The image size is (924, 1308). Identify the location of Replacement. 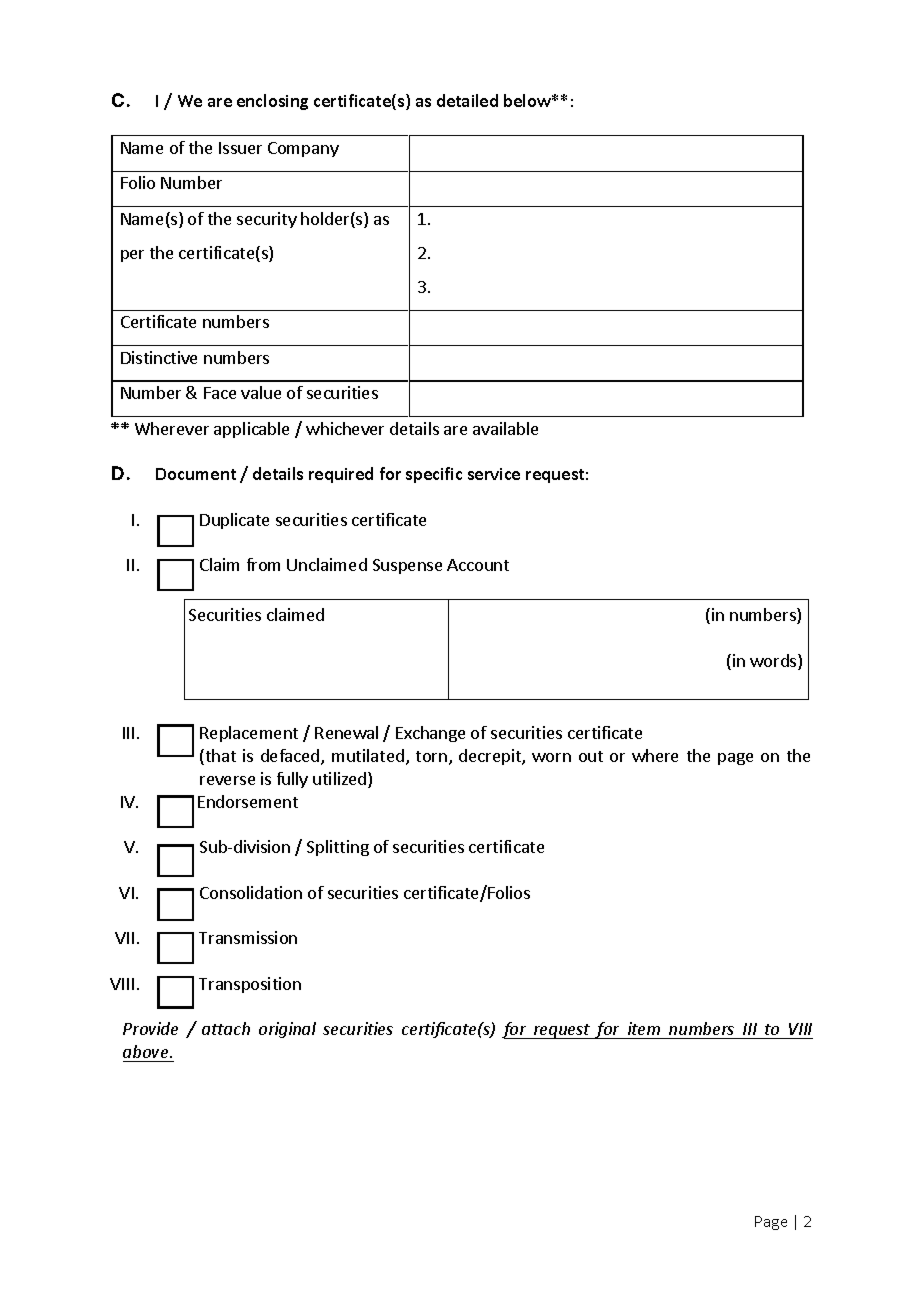
(249, 734).
